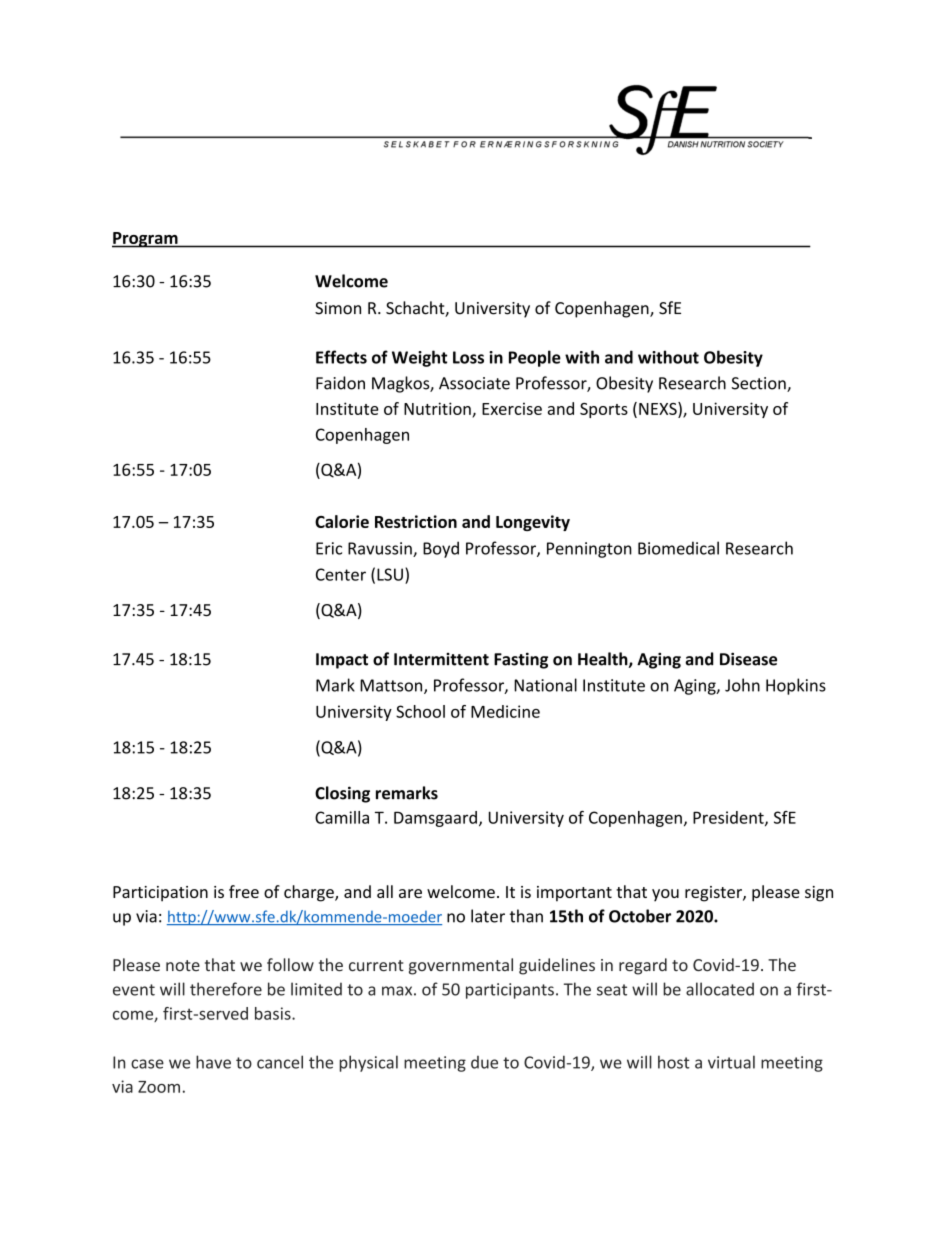  I want to click on Impact, so click(342, 661).
